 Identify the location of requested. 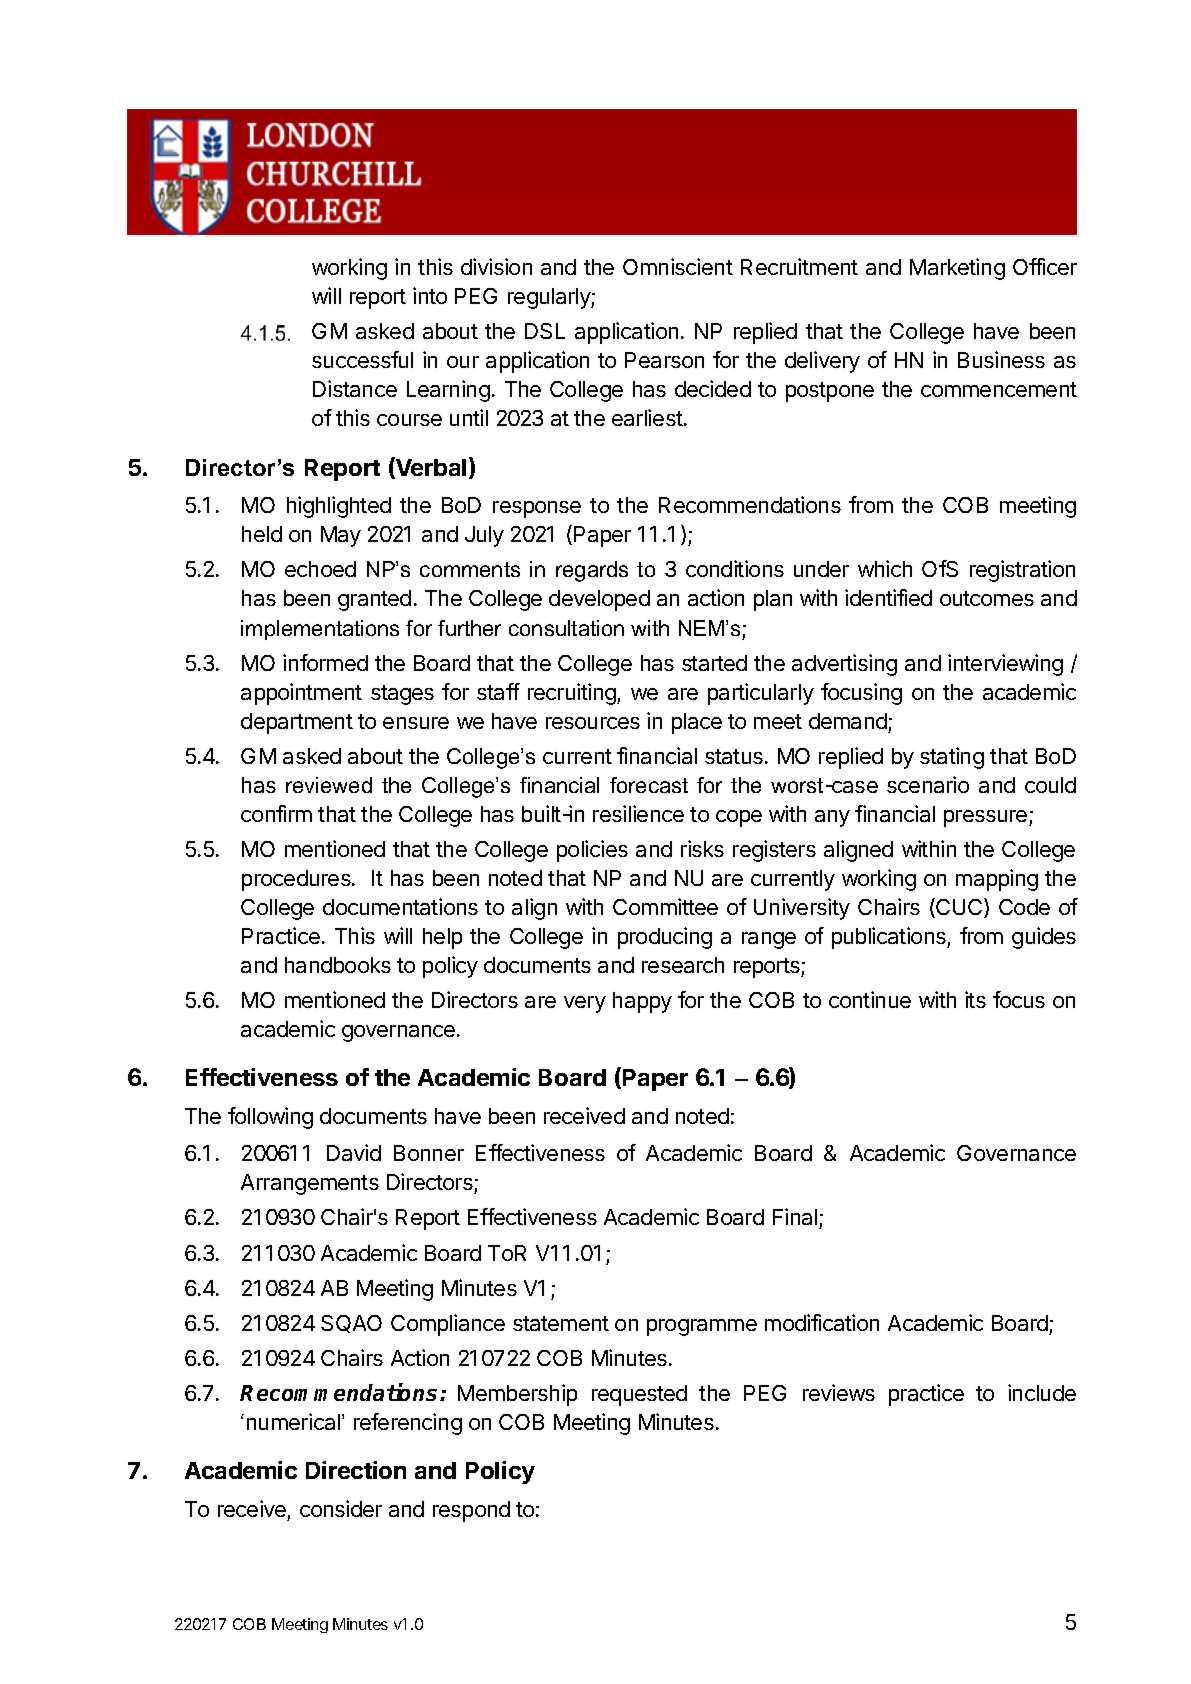
(639, 1395).
